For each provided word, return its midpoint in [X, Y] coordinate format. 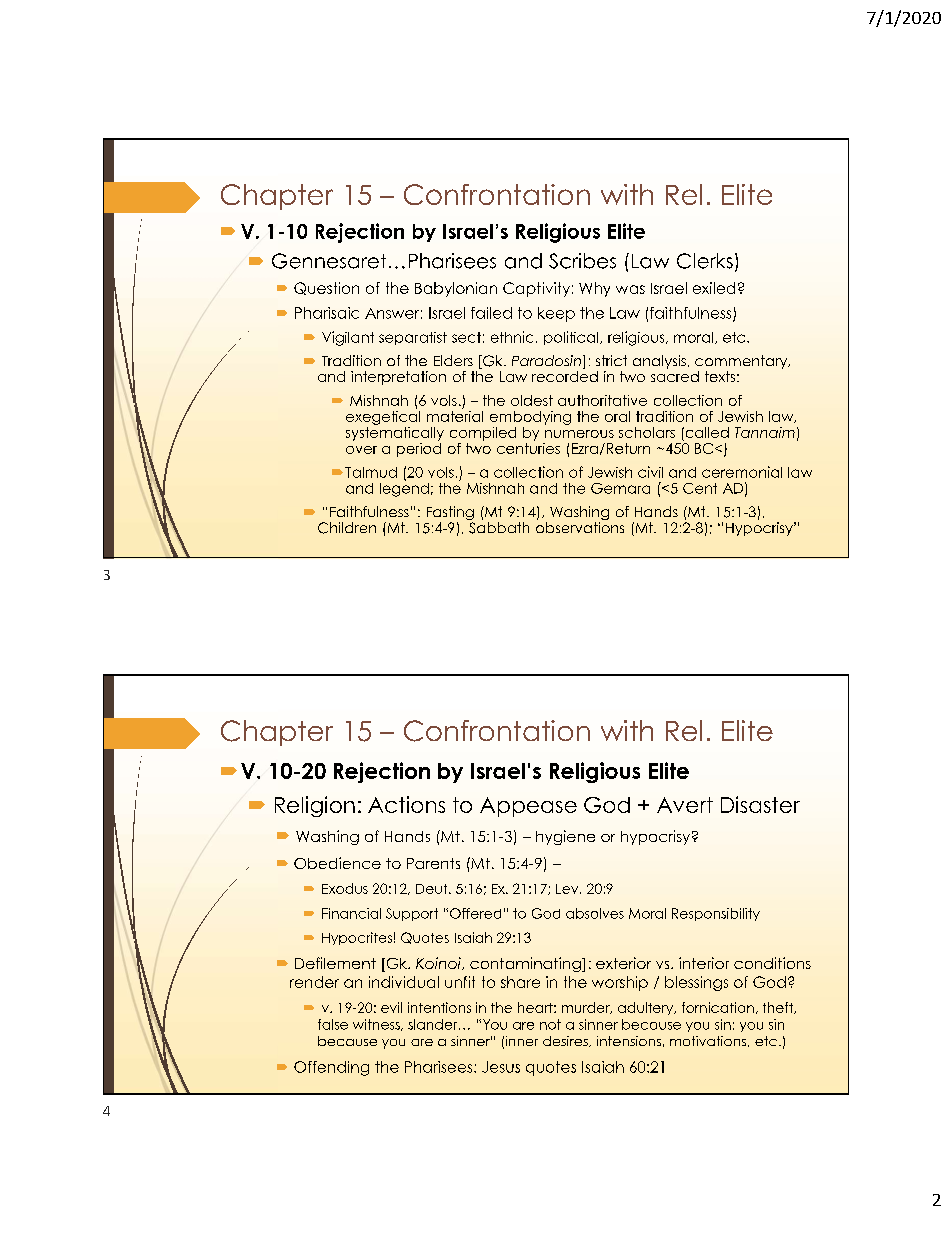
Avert [685, 805]
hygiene [565, 837]
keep [556, 314]
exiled [714, 288]
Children [347, 528]
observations [580, 526]
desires [566, 1041]
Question [326, 288]
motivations [709, 1041]
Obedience [337, 863]
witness [377, 1025]
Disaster [760, 804]
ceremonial [742, 472]
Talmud [371, 472]
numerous [579, 434]
